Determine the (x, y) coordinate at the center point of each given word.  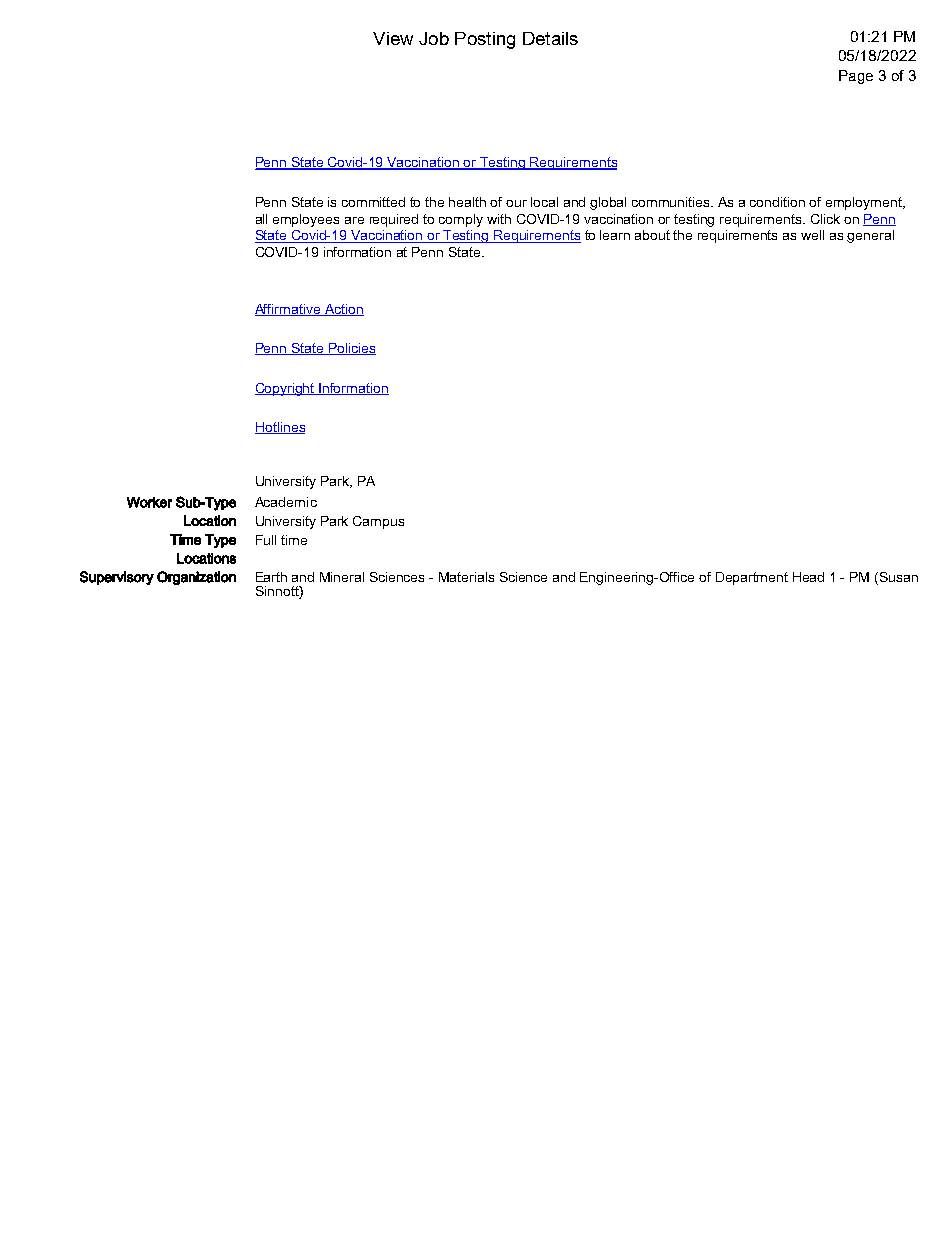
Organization (196, 578)
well (812, 235)
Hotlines (280, 428)
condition (777, 202)
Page (856, 77)
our (516, 203)
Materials (466, 577)
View (393, 38)
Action (343, 310)
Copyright (286, 389)
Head (808, 577)
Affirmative (289, 310)
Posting (485, 40)
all (261, 219)
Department (752, 578)
